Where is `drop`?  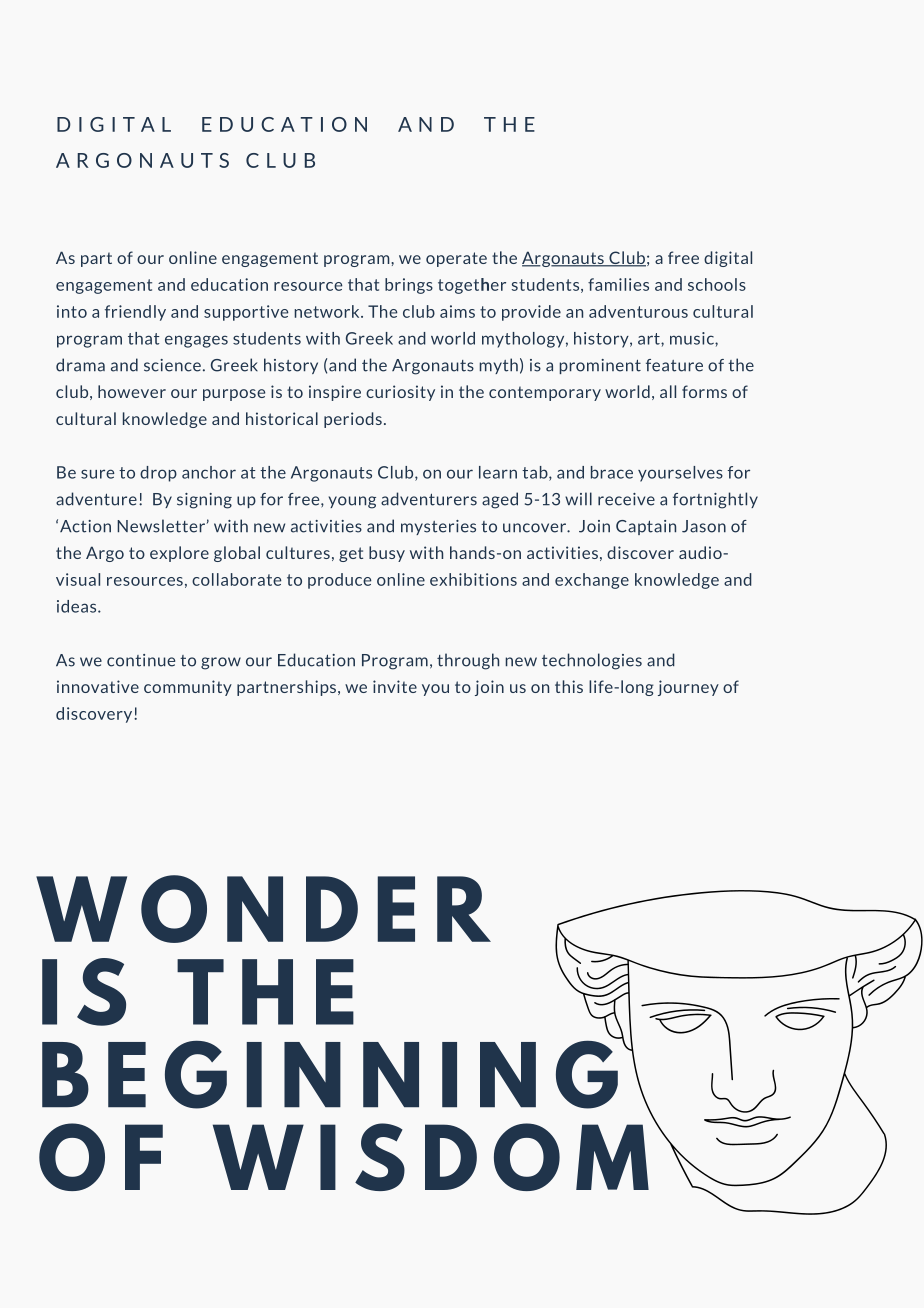
drop is located at coordinates (158, 474).
